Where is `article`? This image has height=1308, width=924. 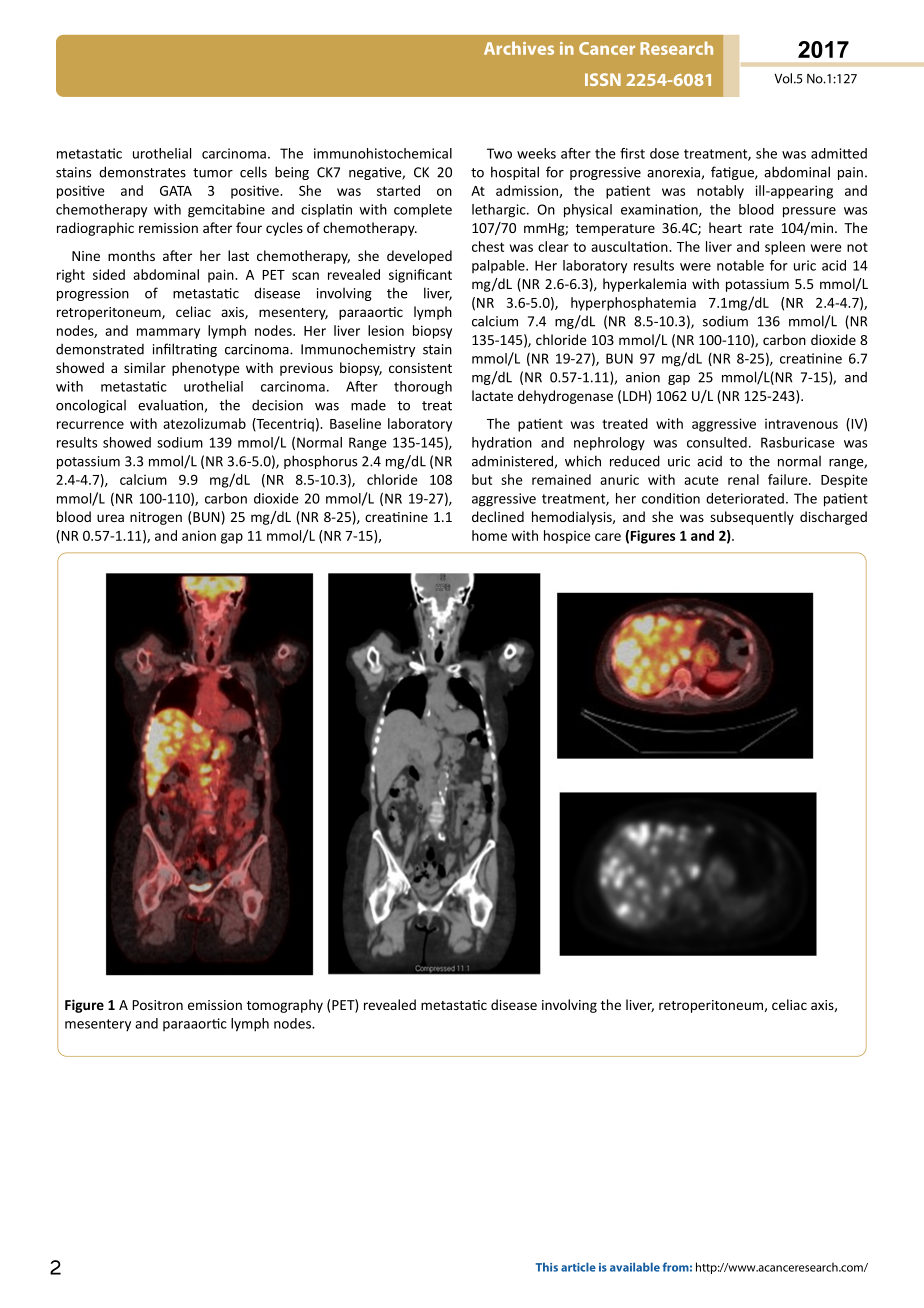 article is located at coordinates (578, 1267).
